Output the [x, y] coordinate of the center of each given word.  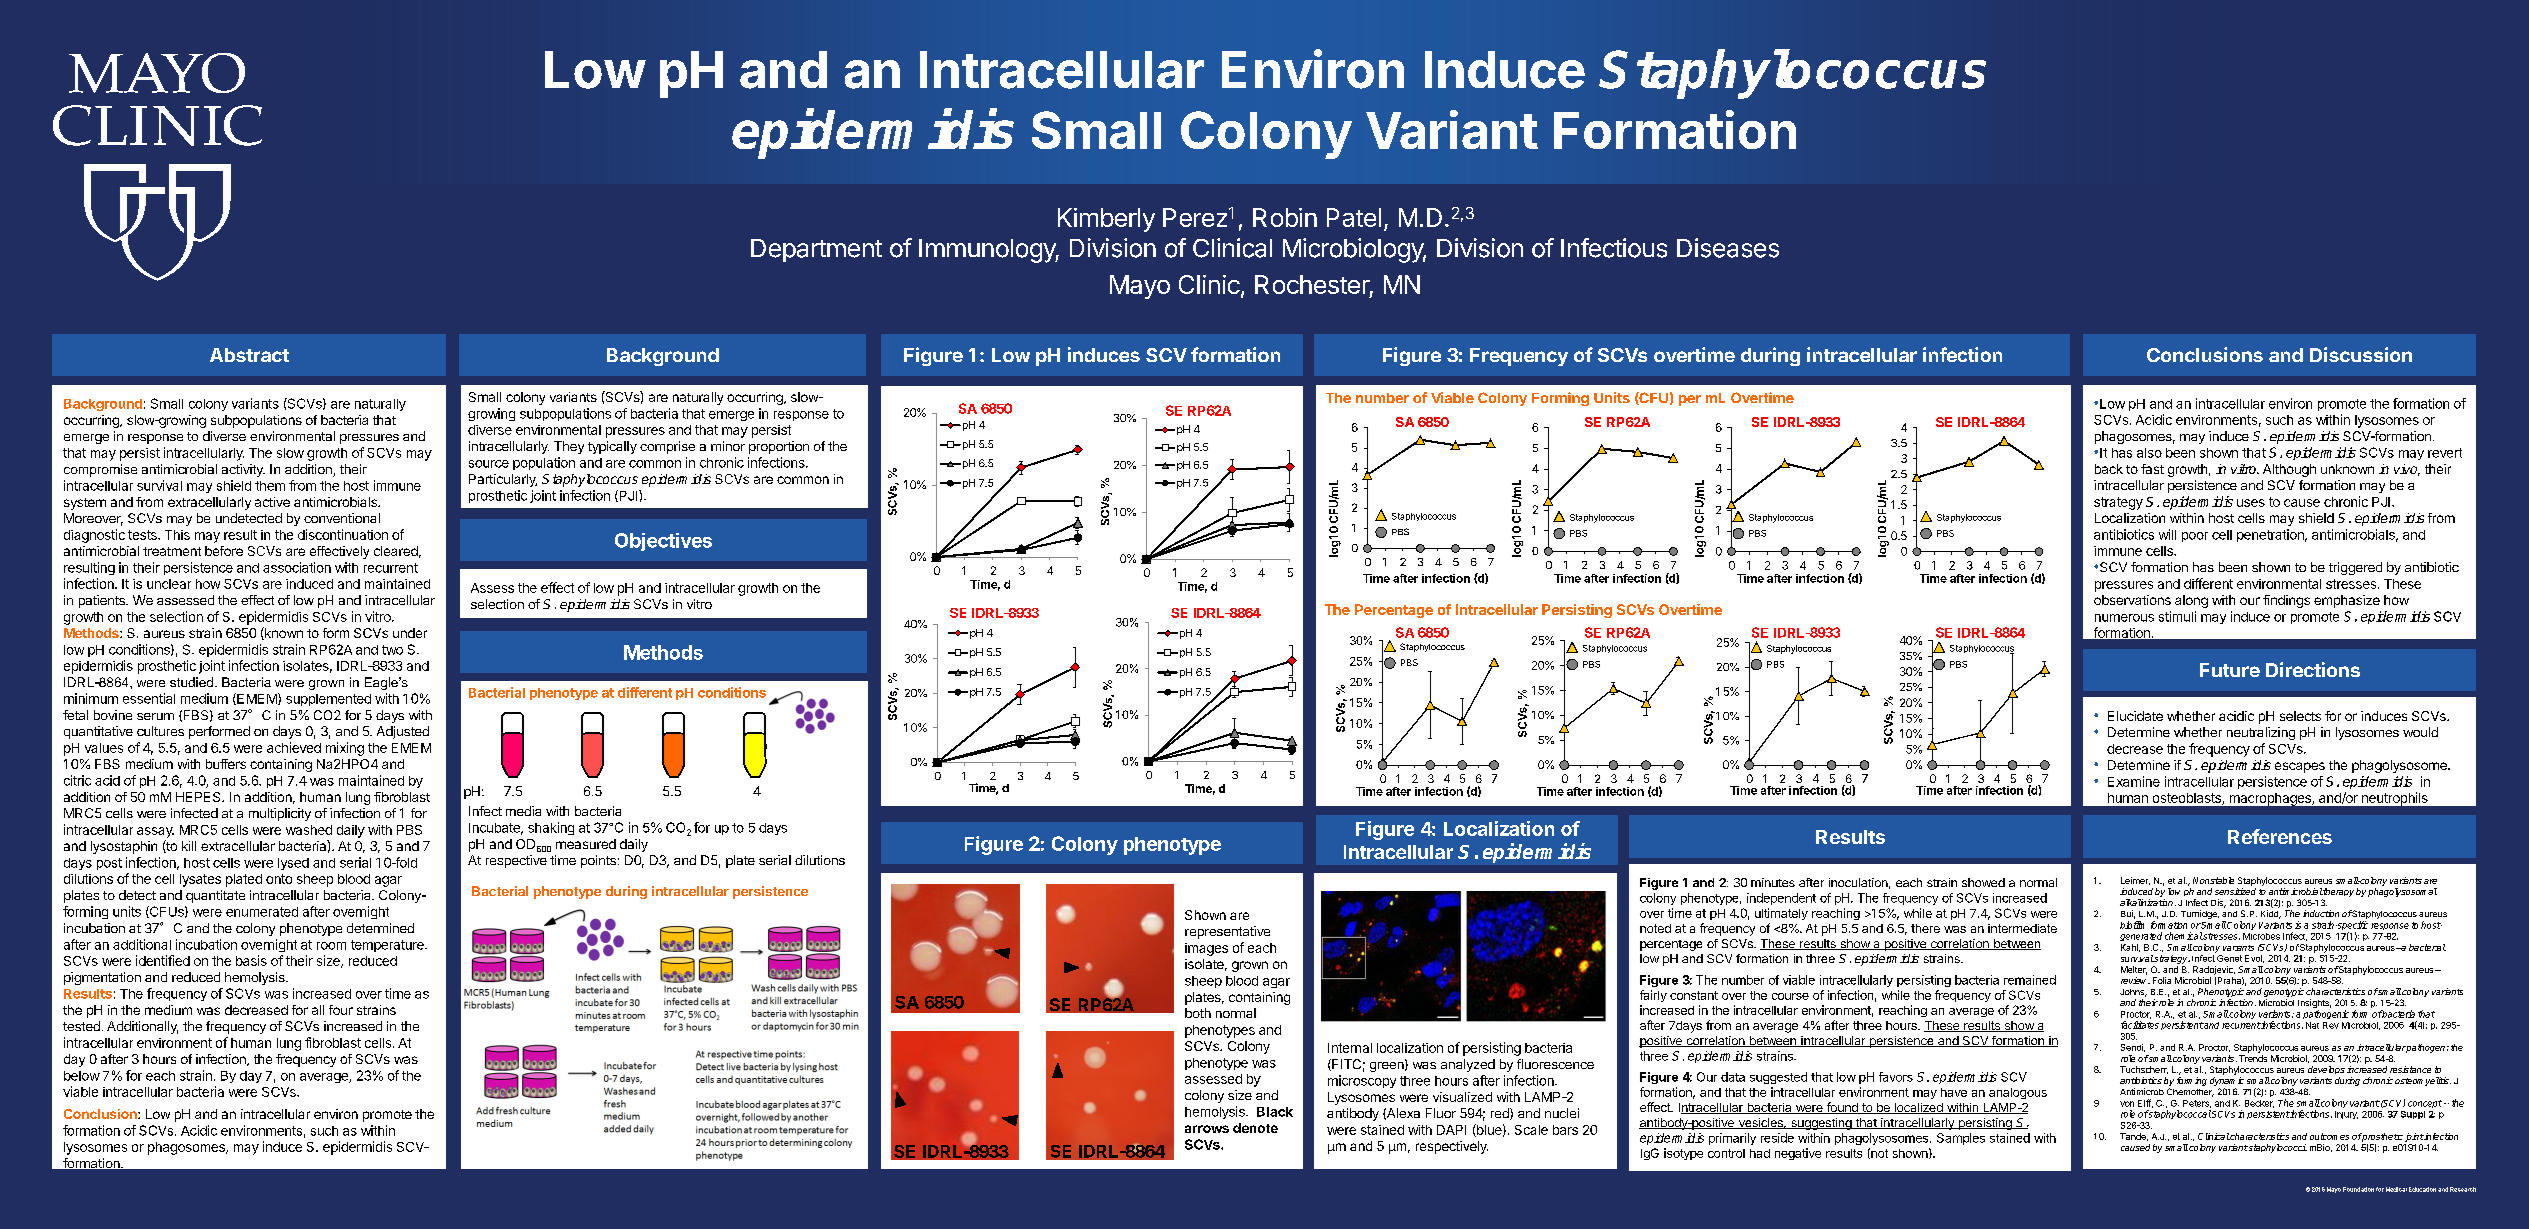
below [82, 1076]
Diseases [1728, 248]
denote [1255, 1128]
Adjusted [403, 732]
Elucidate [2135, 716]
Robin [1285, 217]
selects [2300, 716]
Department [816, 250]
